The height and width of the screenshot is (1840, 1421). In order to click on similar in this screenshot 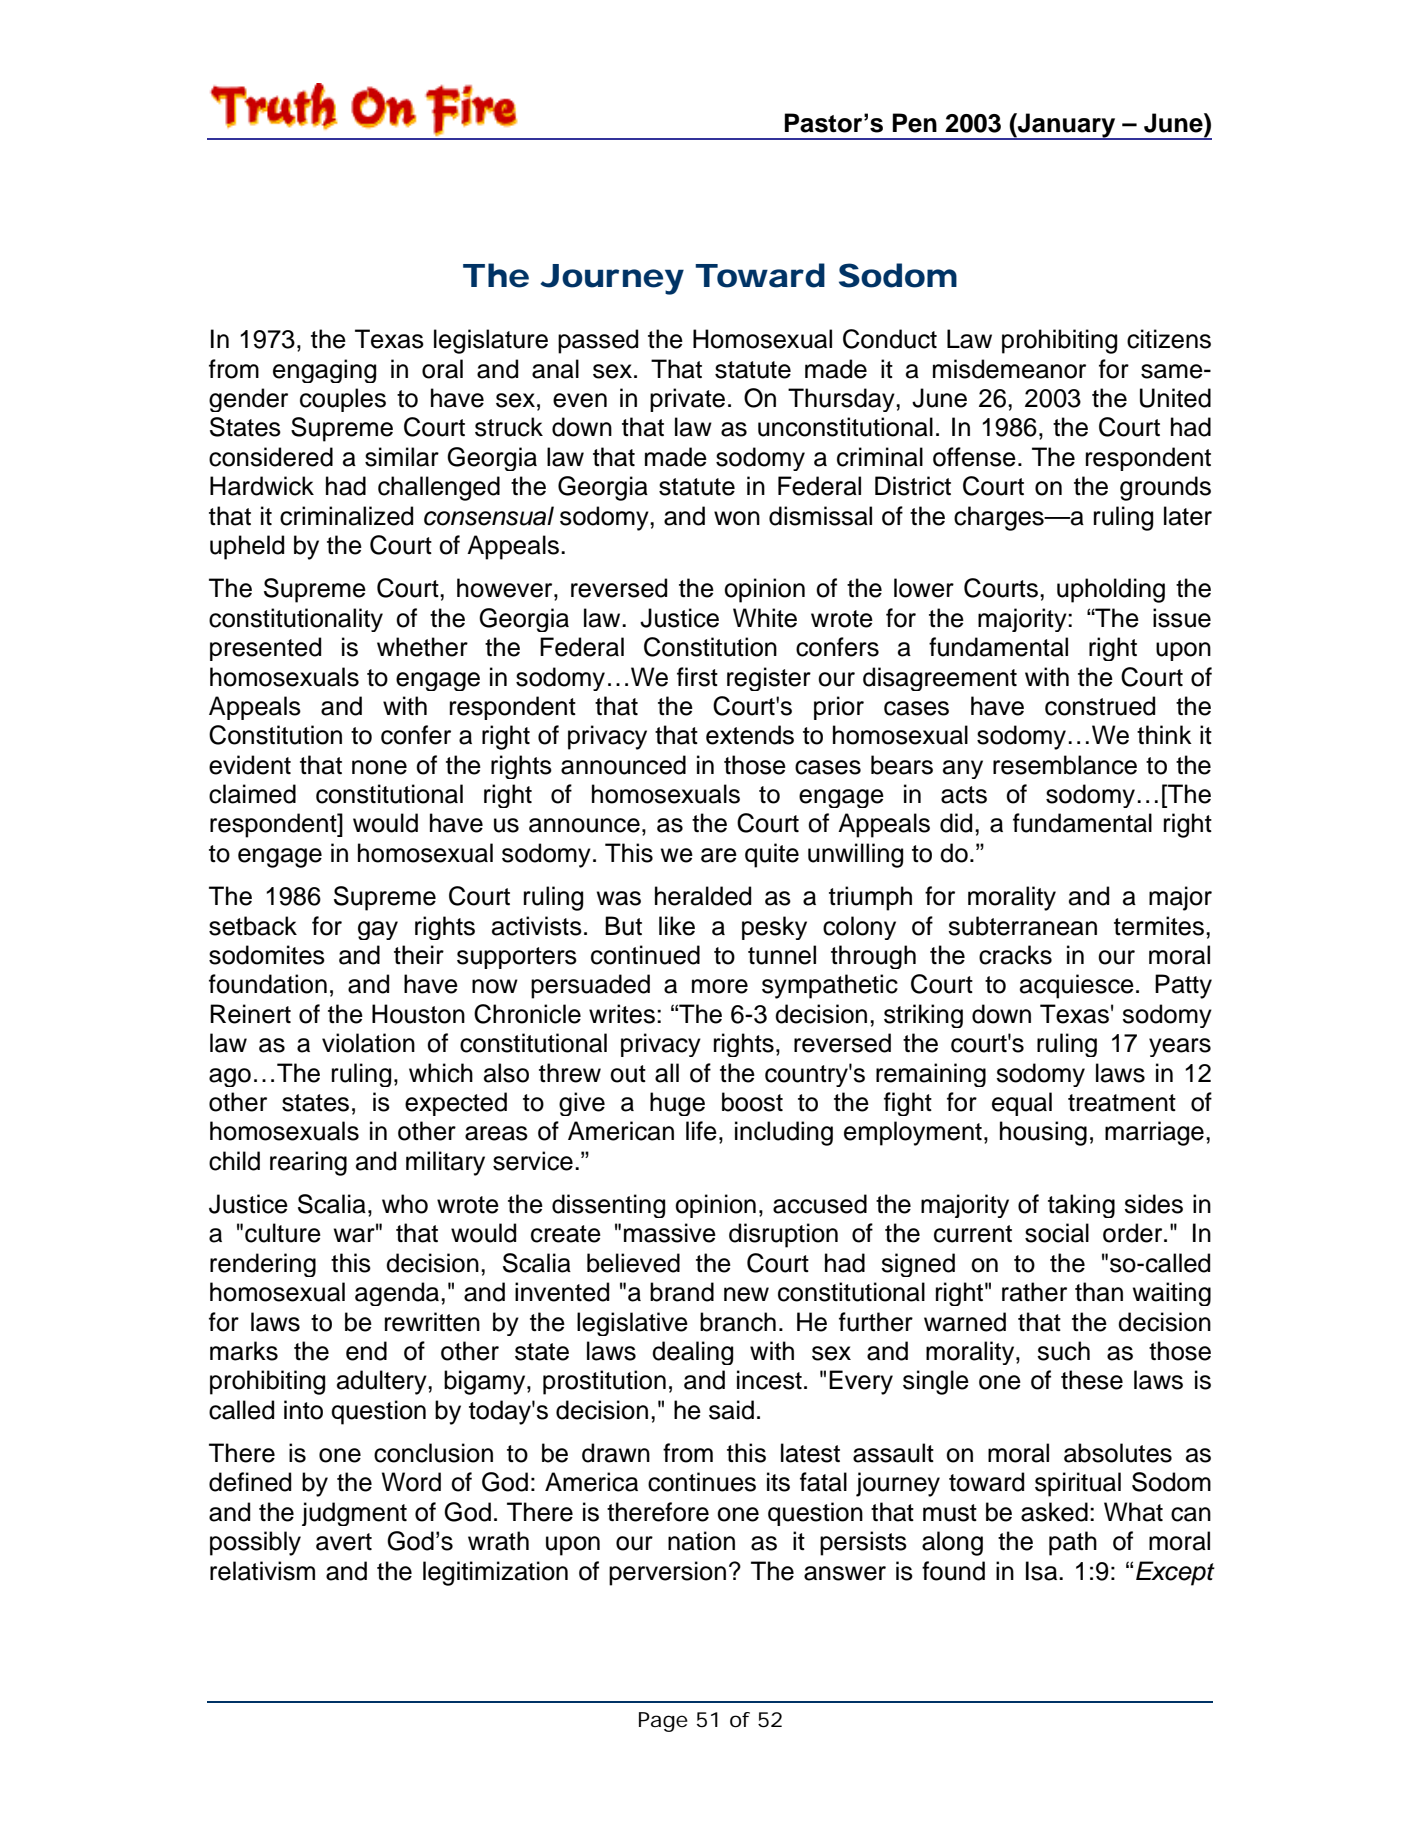, I will do `click(402, 457)`.
